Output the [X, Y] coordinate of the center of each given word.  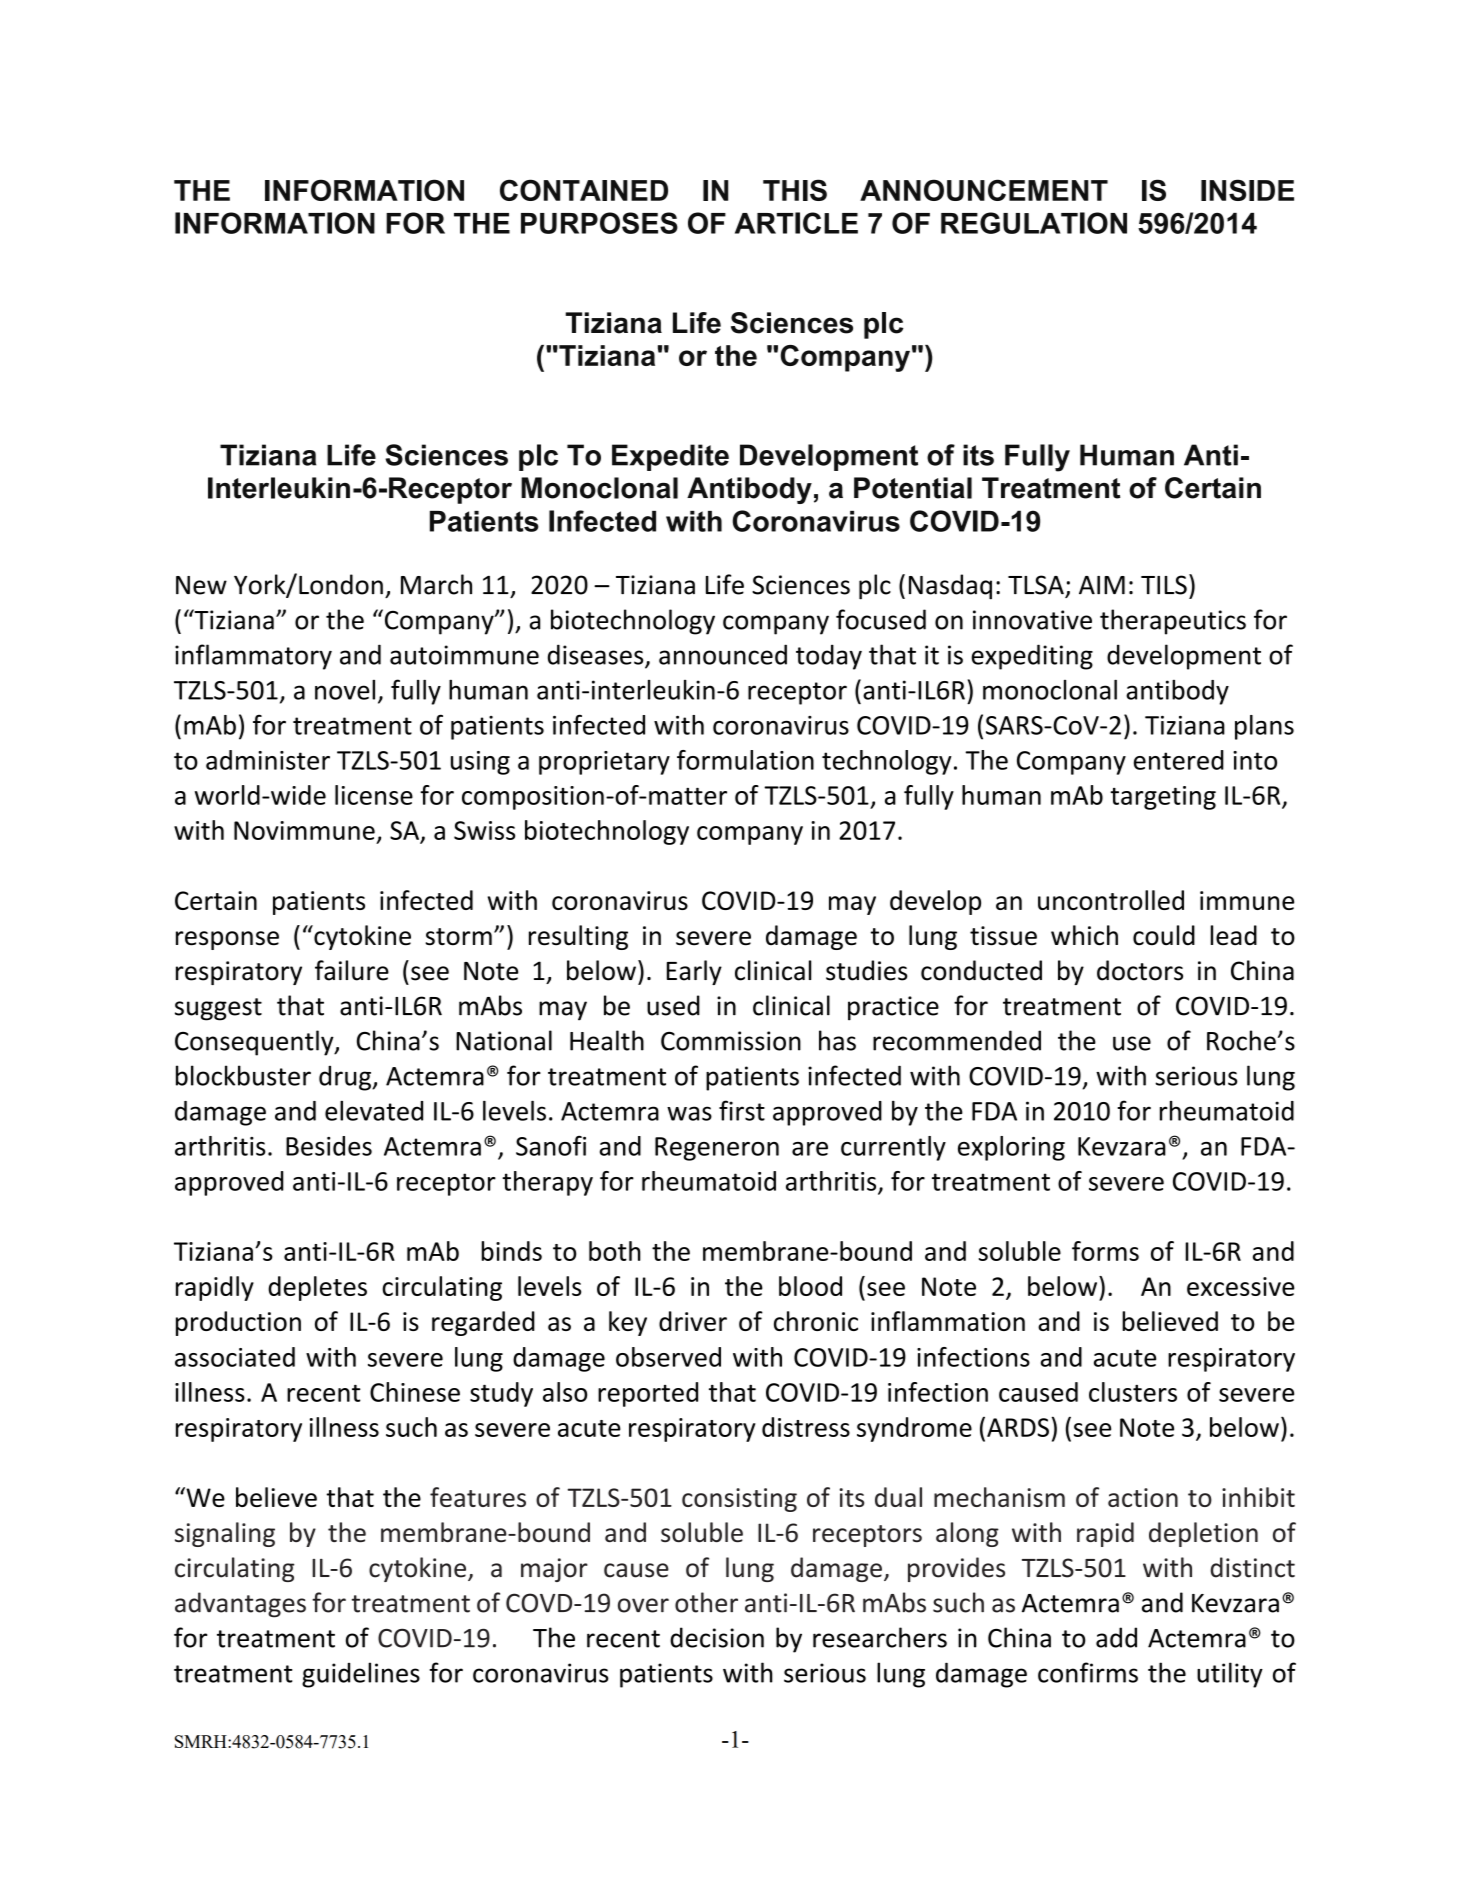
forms [1105, 1251]
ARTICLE [796, 223]
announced [723, 654]
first [742, 1110]
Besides [329, 1146]
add [1116, 1637]
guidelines [361, 1675]
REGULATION [1034, 223]
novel [345, 690]
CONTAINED [584, 190]
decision [717, 1637]
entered [1179, 760]
